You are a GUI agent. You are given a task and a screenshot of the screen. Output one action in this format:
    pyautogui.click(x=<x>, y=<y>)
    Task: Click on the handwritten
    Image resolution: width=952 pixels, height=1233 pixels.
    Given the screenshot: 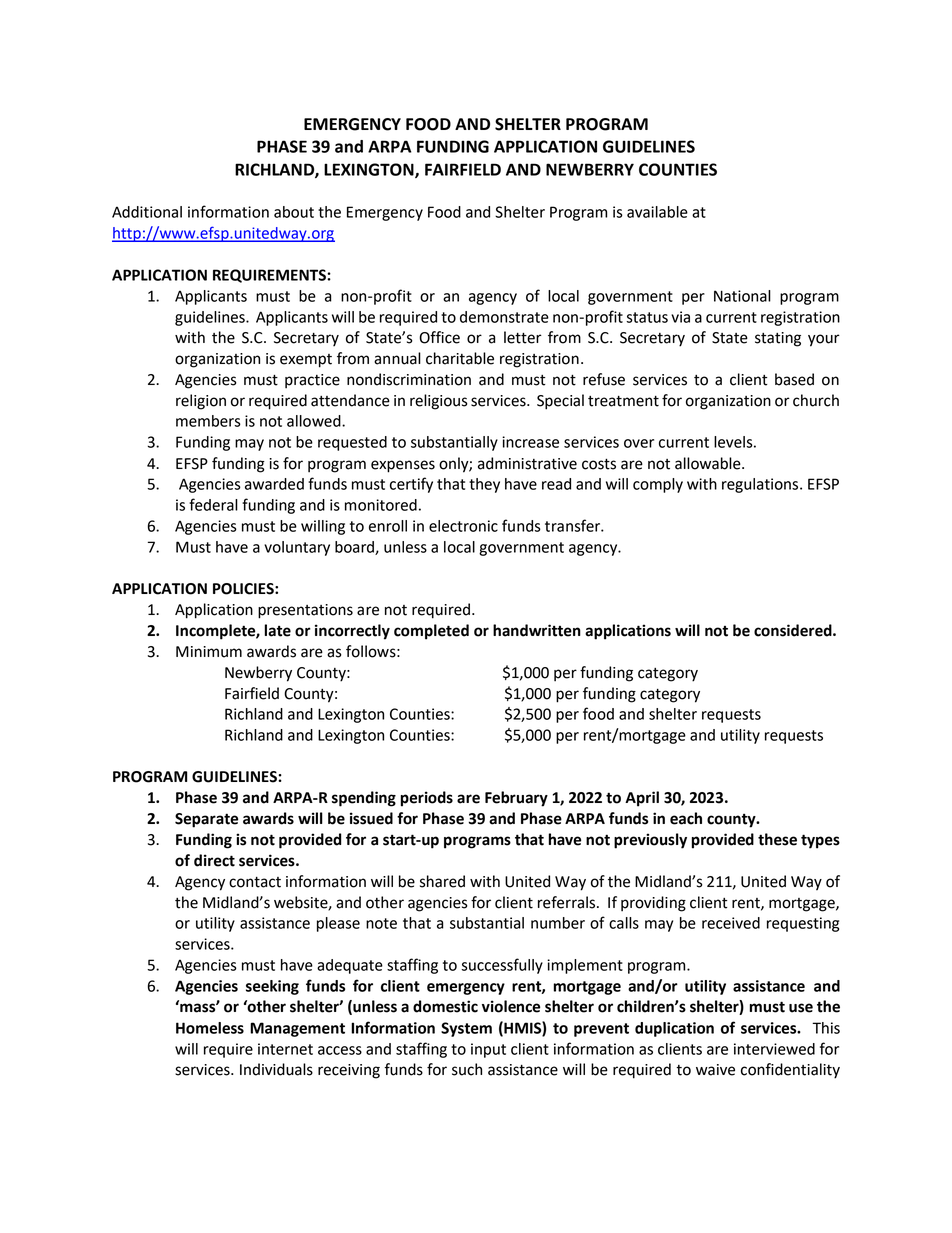 What is the action you would take?
    pyautogui.click(x=537, y=630)
